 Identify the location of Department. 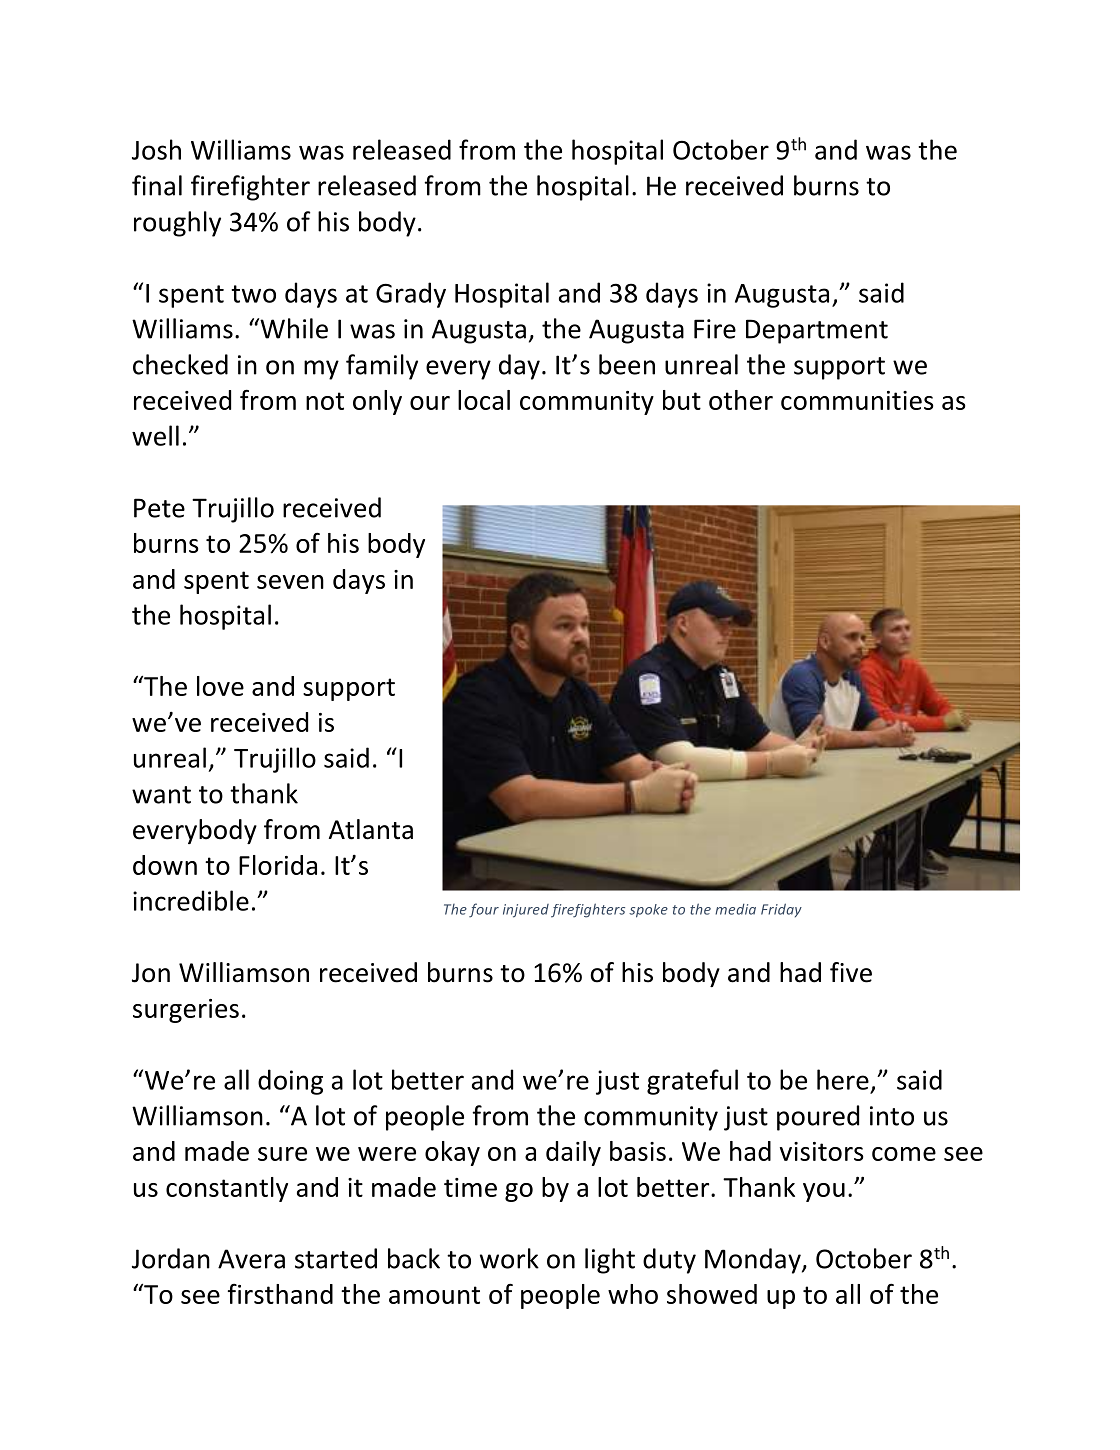
(817, 331).
